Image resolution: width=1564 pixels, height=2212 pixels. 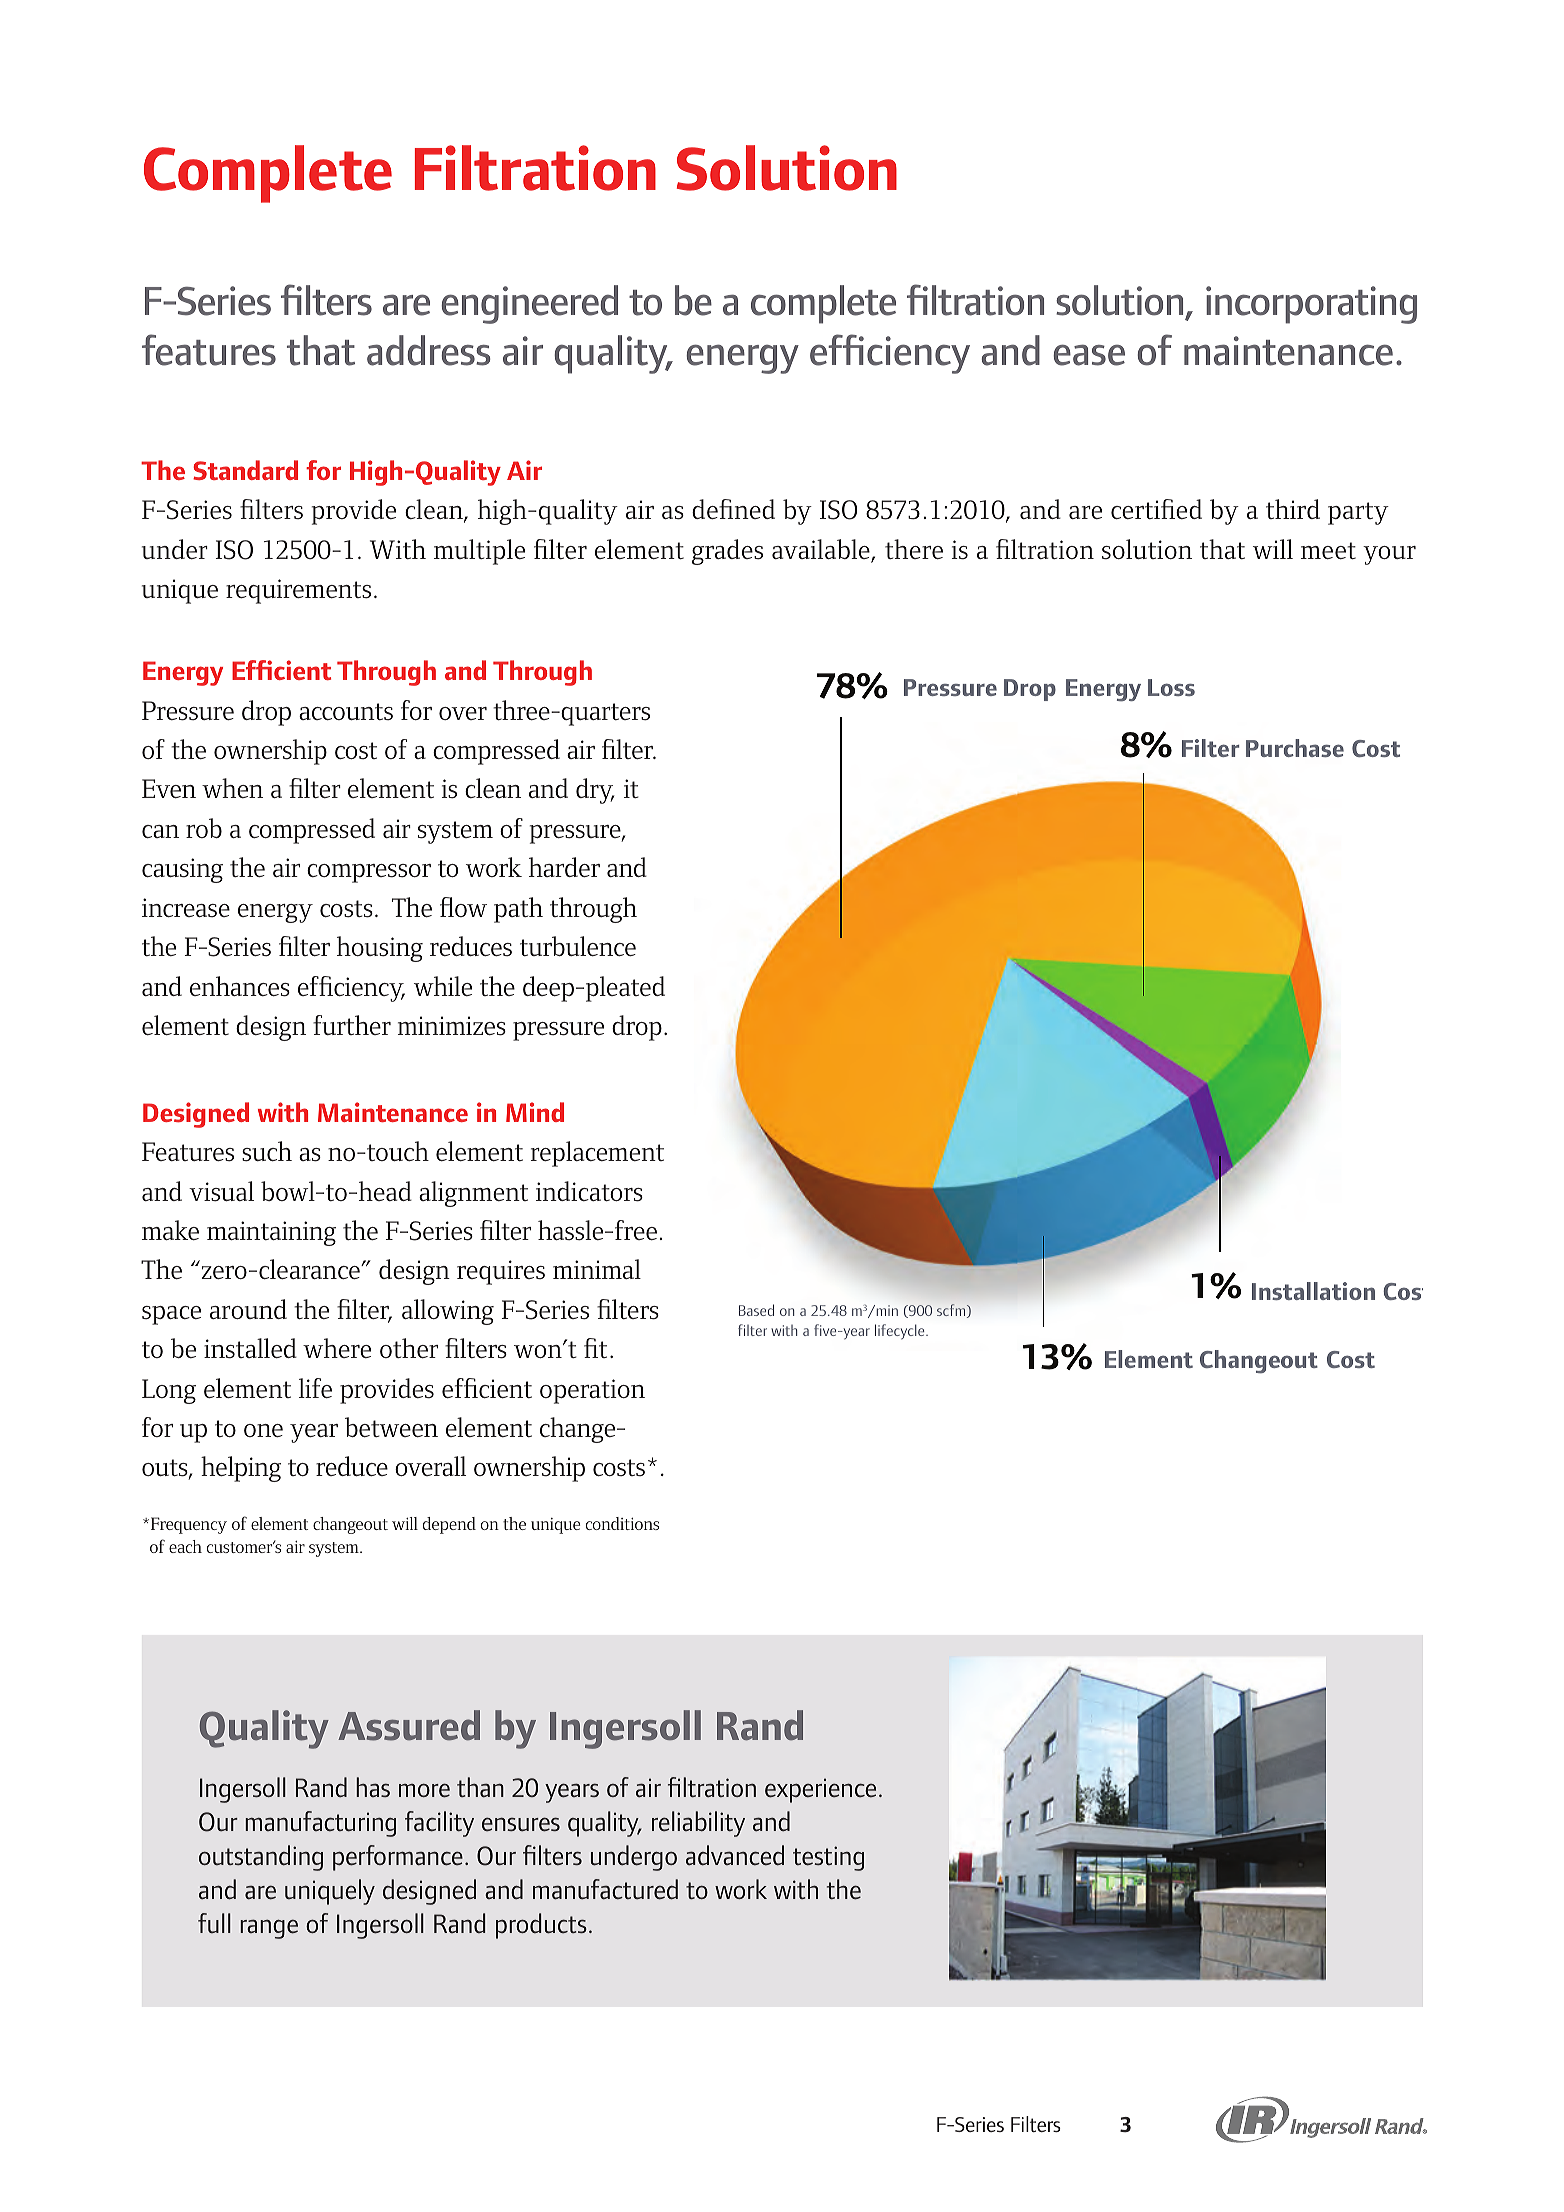 I want to click on each, so click(x=185, y=1546).
